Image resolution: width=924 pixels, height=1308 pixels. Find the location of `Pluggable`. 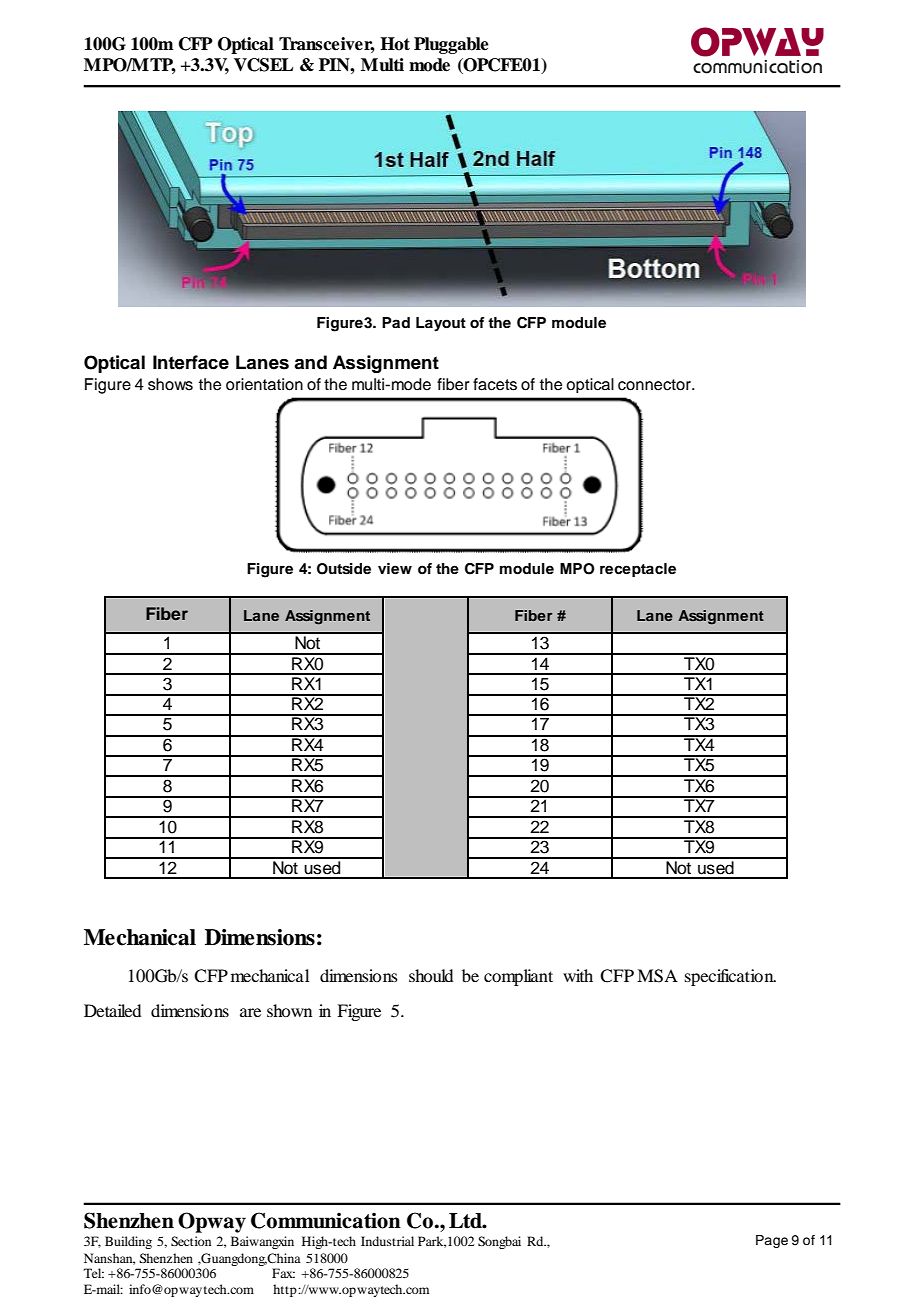

Pluggable is located at coordinates (451, 45).
